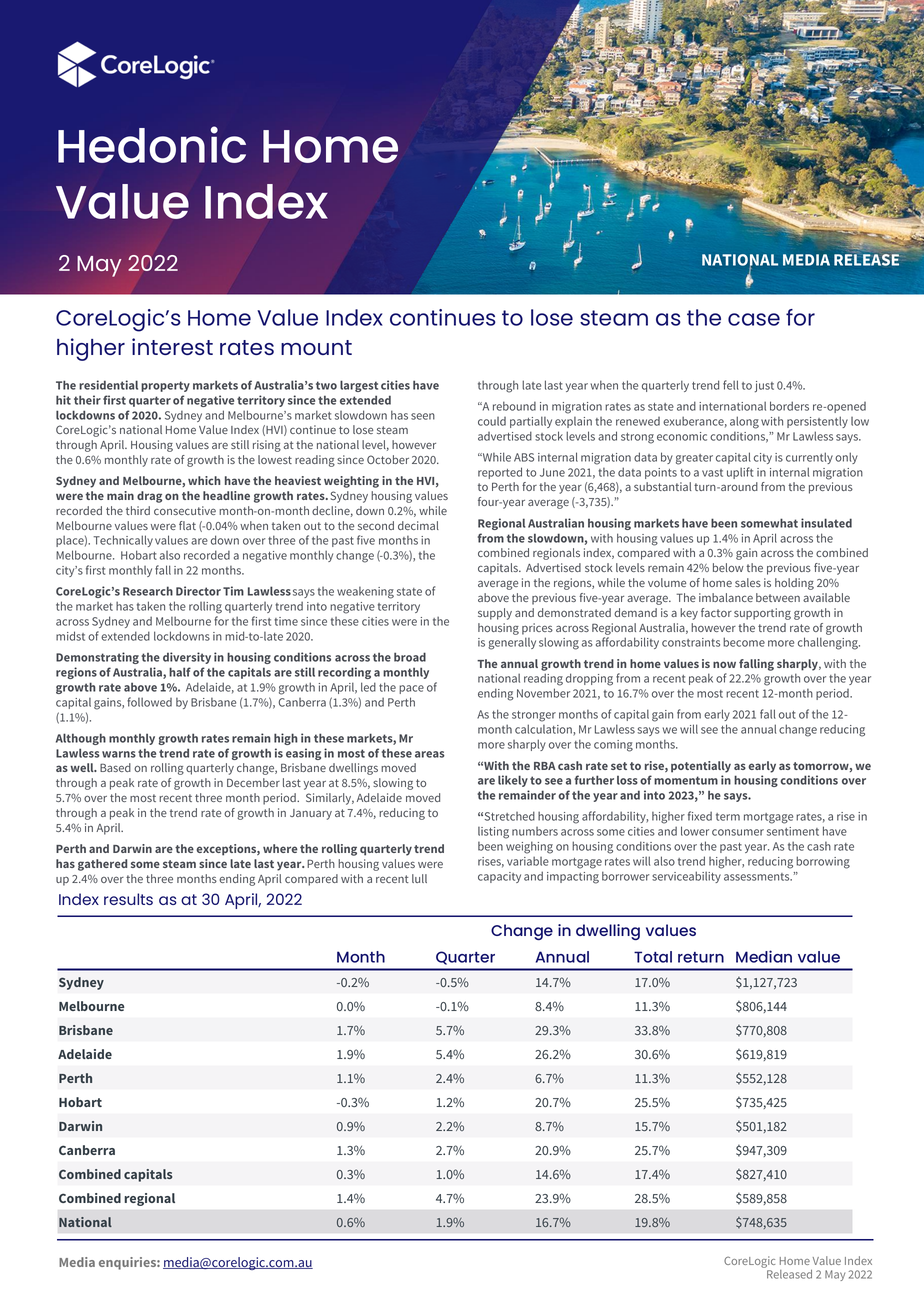 This page has height=1308, width=924. What do you see at coordinates (123, 541) in the page?
I see `Technically` at bounding box center [123, 541].
